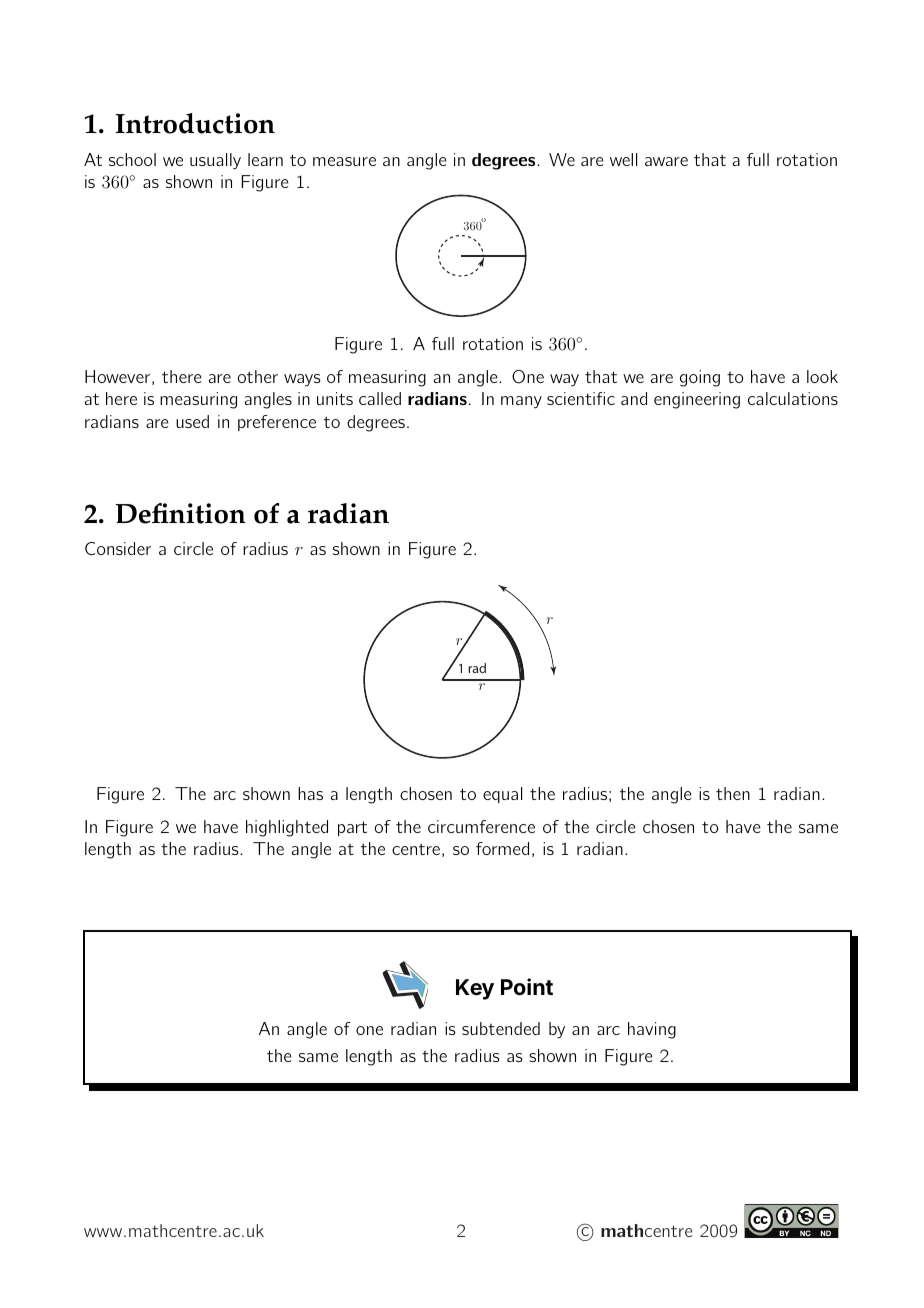  Describe the element at coordinates (733, 793) in the page. I see `then` at that location.
